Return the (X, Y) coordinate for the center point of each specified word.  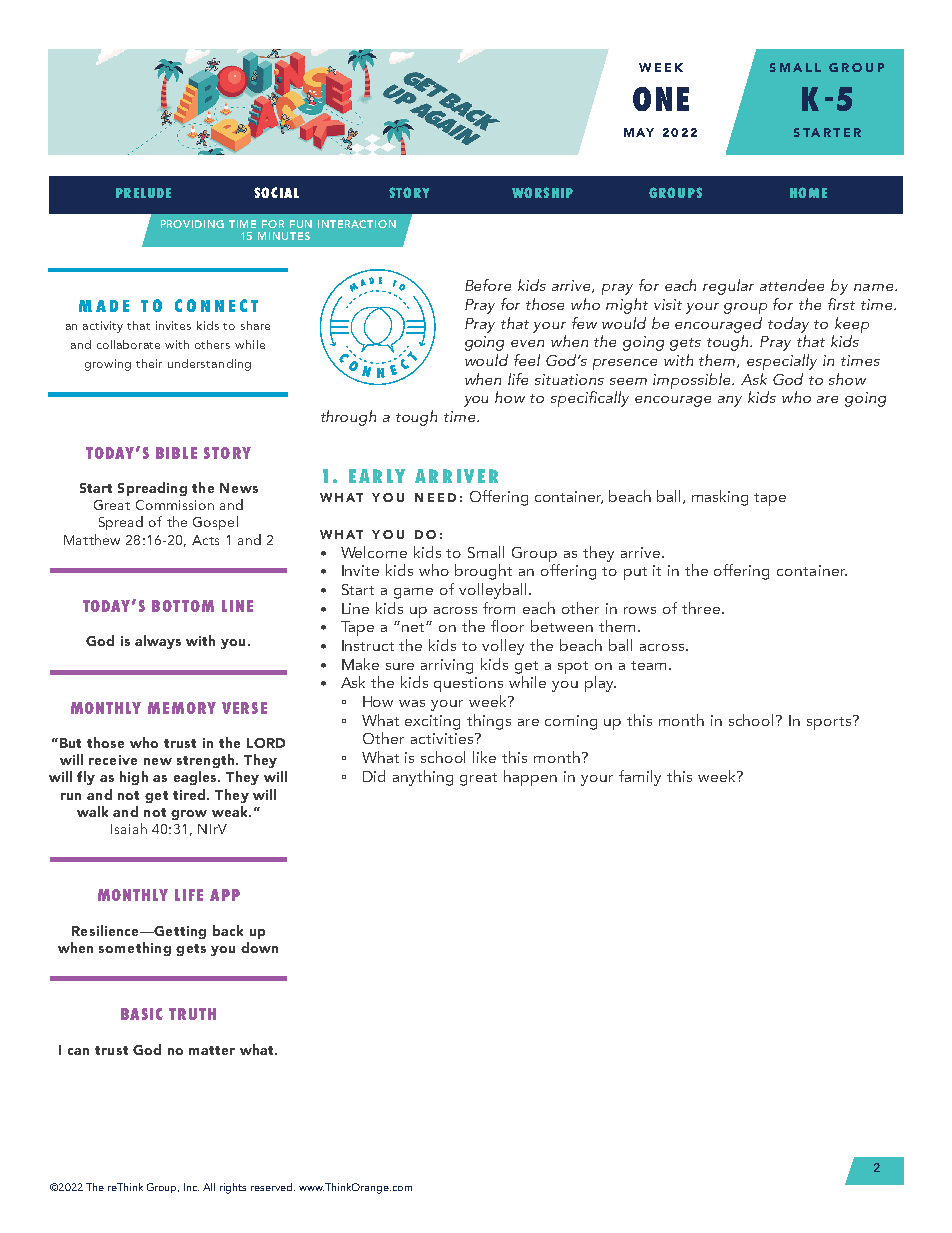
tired (190, 794)
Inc (191, 1187)
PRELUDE (143, 193)
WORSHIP (542, 192)
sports (829, 723)
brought (483, 572)
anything (423, 778)
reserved (271, 1187)
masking (720, 498)
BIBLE (176, 453)
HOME (808, 192)
